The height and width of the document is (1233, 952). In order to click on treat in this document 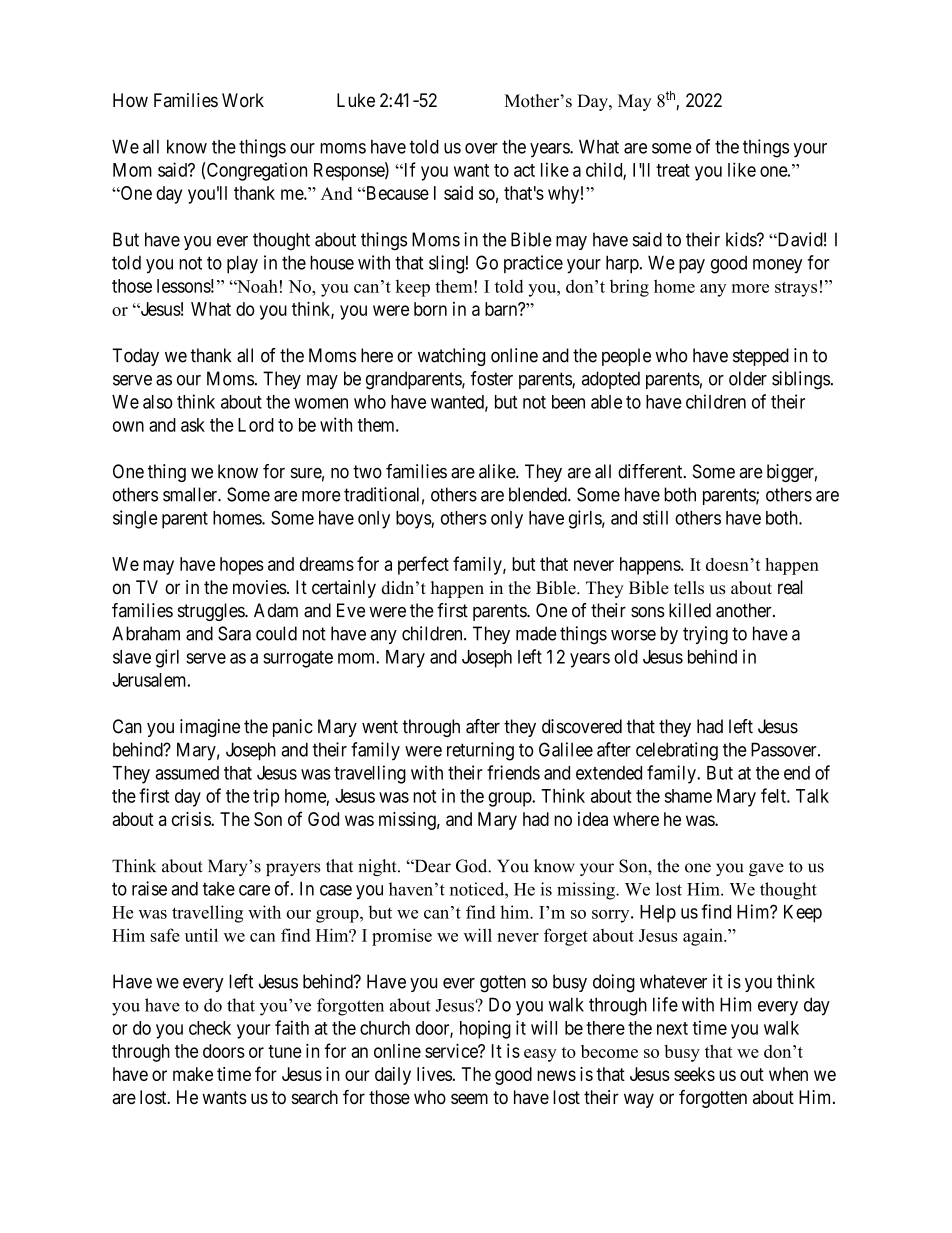, I will do `click(673, 170)`.
